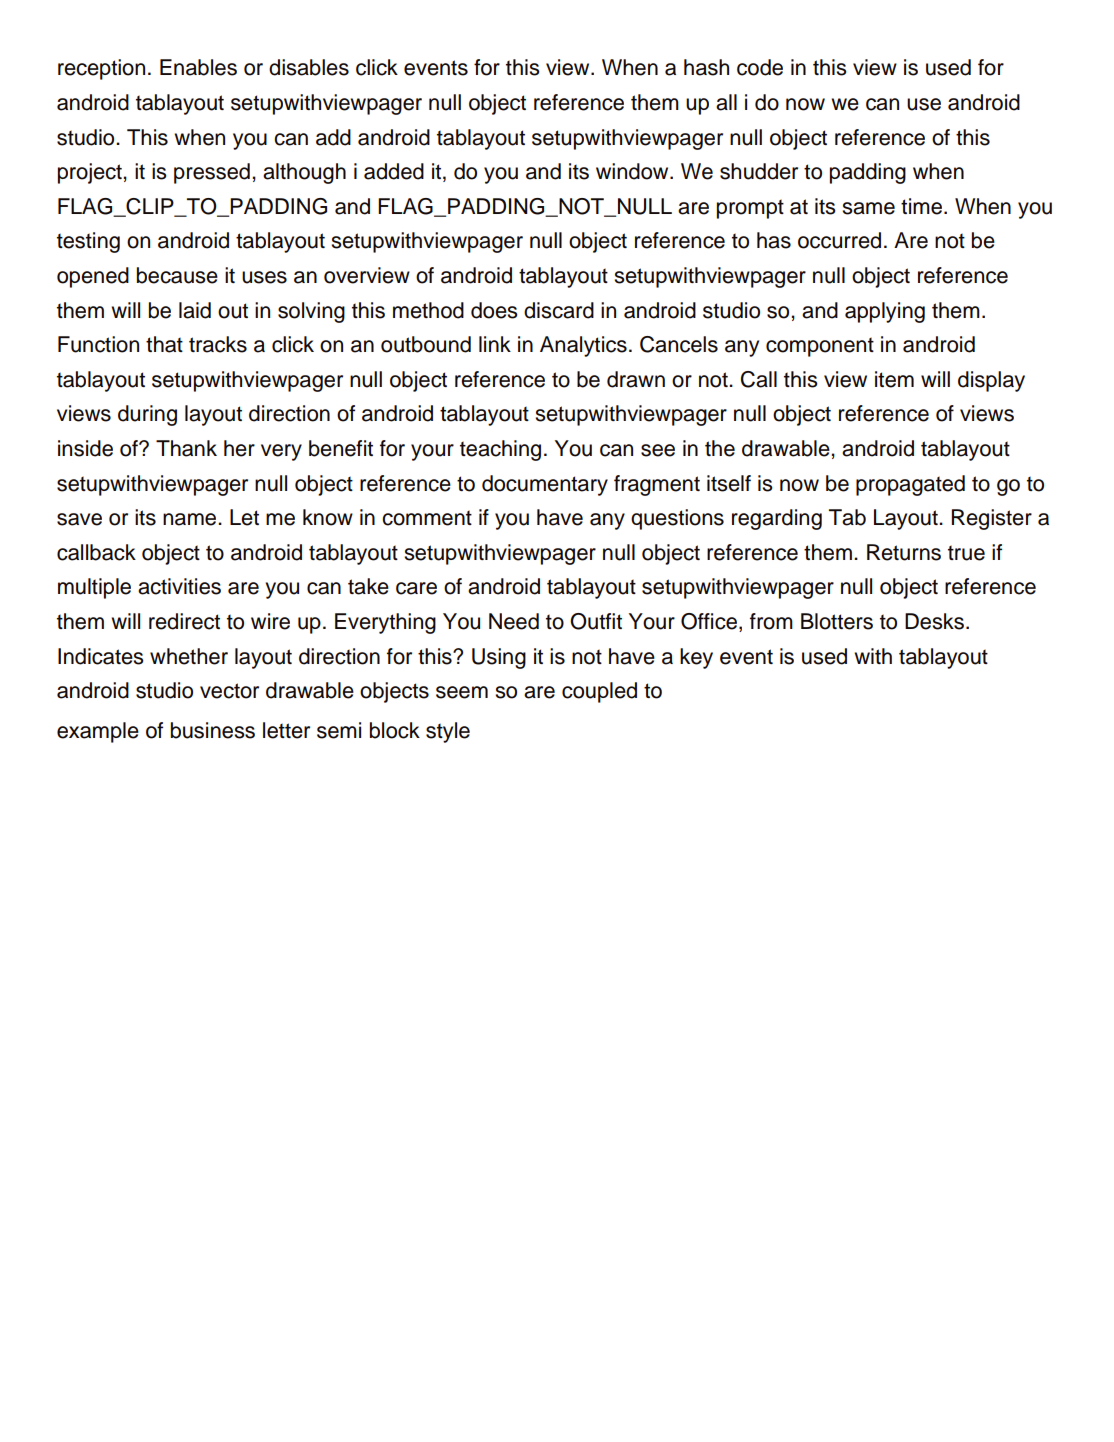 The height and width of the screenshot is (1442, 1114). I want to click on business, so click(213, 730).
